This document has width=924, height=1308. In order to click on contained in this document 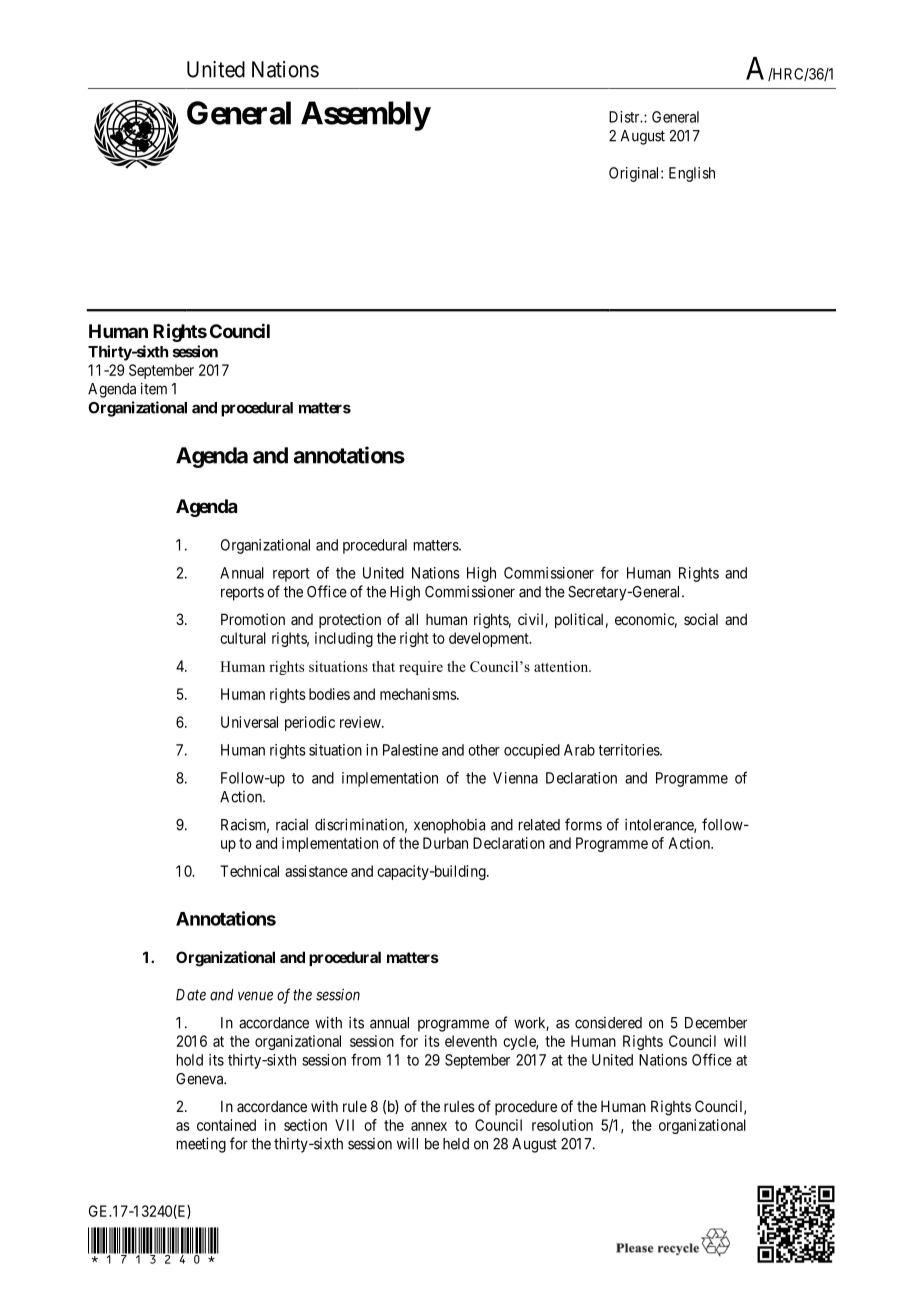, I will do `click(226, 1125)`.
